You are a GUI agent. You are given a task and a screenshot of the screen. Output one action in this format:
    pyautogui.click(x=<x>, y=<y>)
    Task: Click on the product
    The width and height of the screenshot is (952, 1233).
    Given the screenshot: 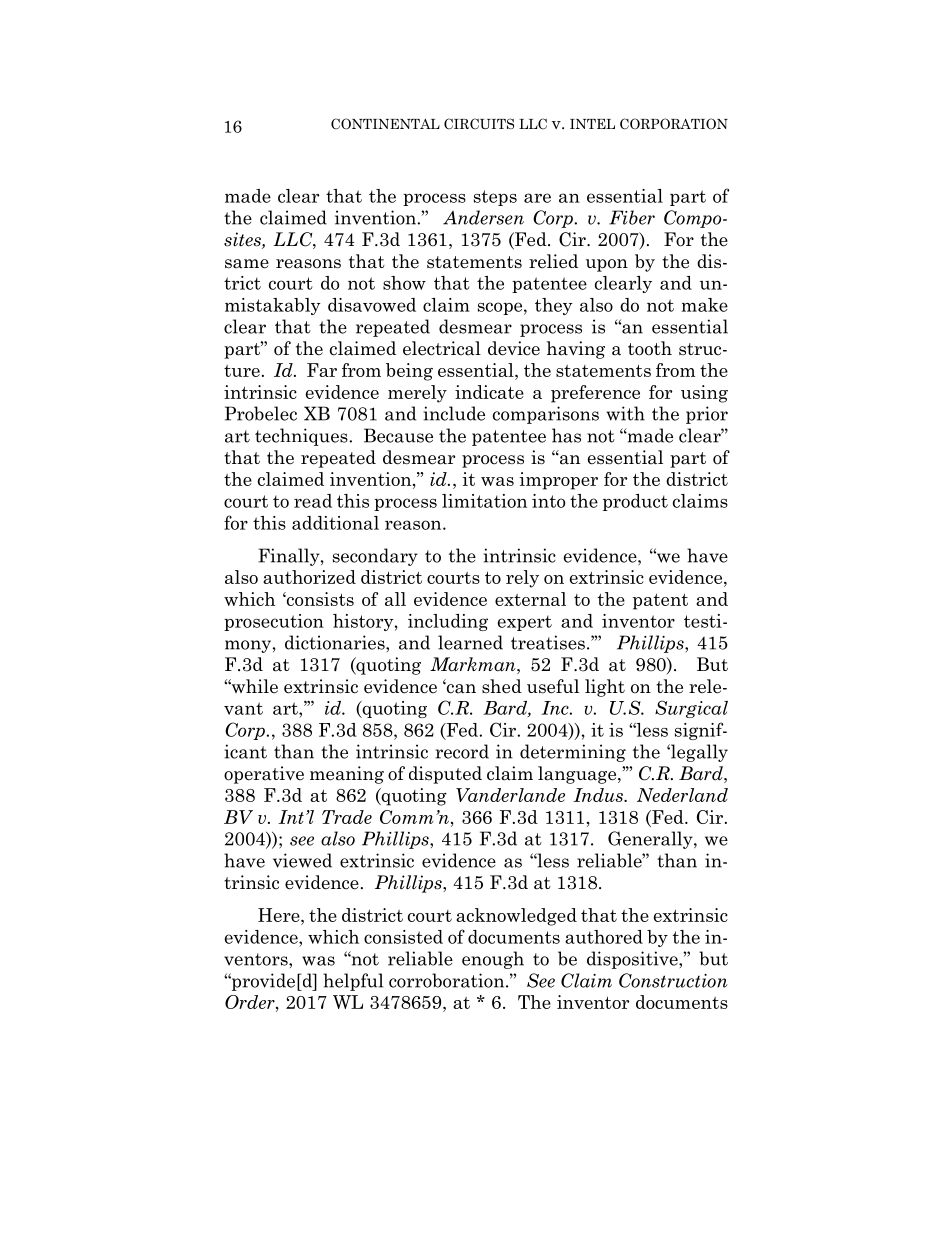 What is the action you would take?
    pyautogui.click(x=635, y=502)
